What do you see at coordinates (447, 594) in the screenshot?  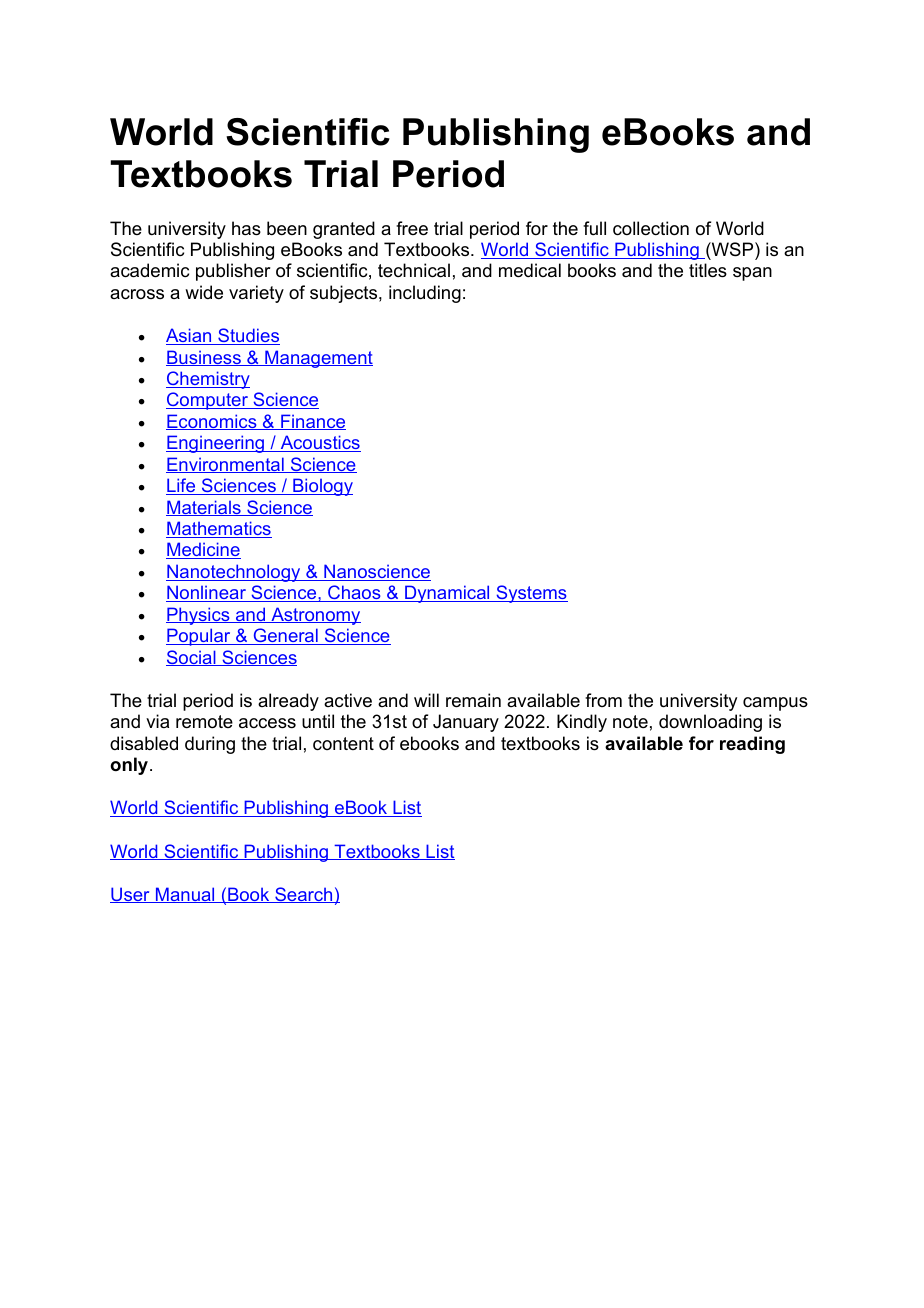 I see `Dynamical` at bounding box center [447, 594].
